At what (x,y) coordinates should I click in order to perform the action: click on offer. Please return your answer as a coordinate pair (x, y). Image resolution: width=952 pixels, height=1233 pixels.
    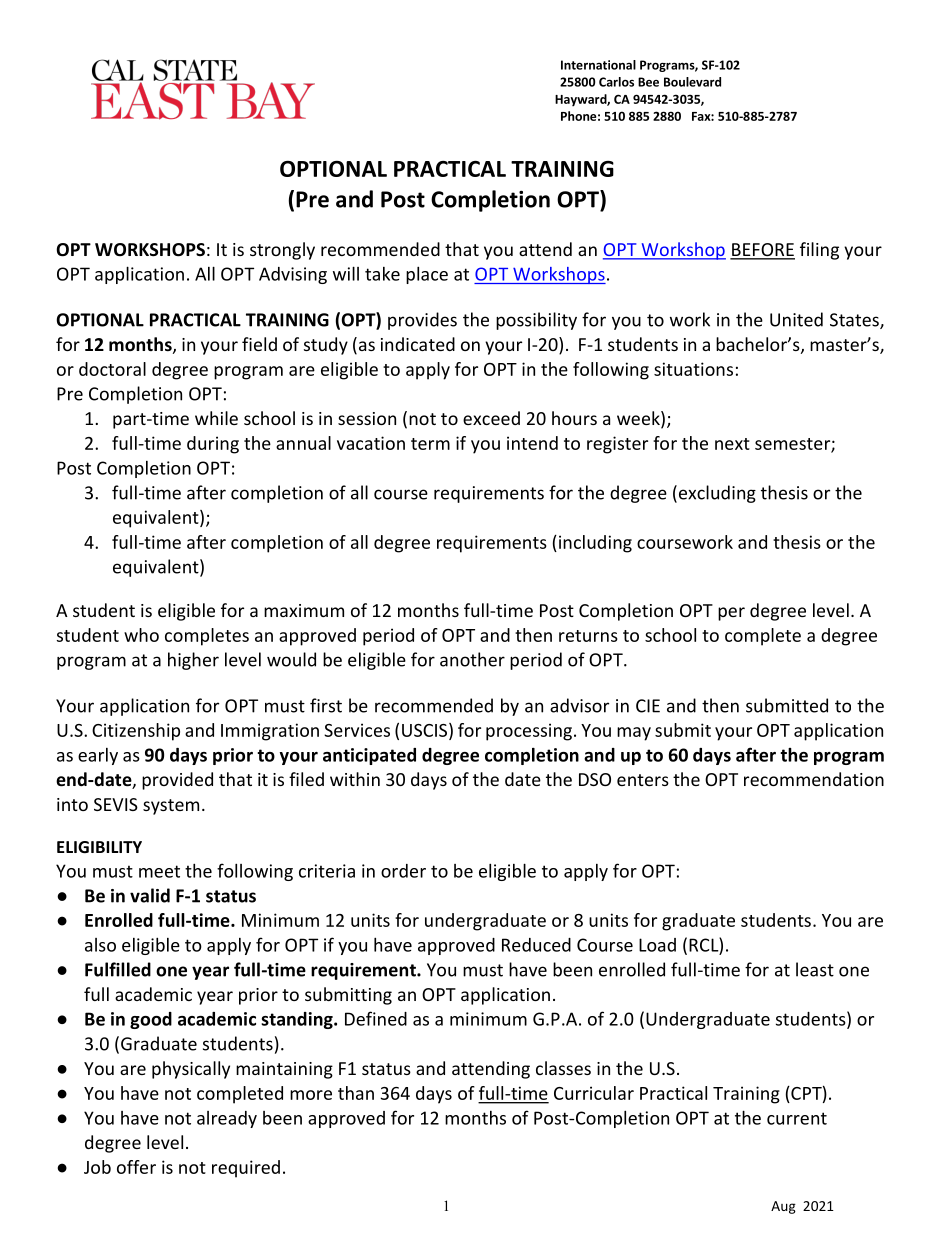
    Looking at the image, I should click on (136, 1167).
